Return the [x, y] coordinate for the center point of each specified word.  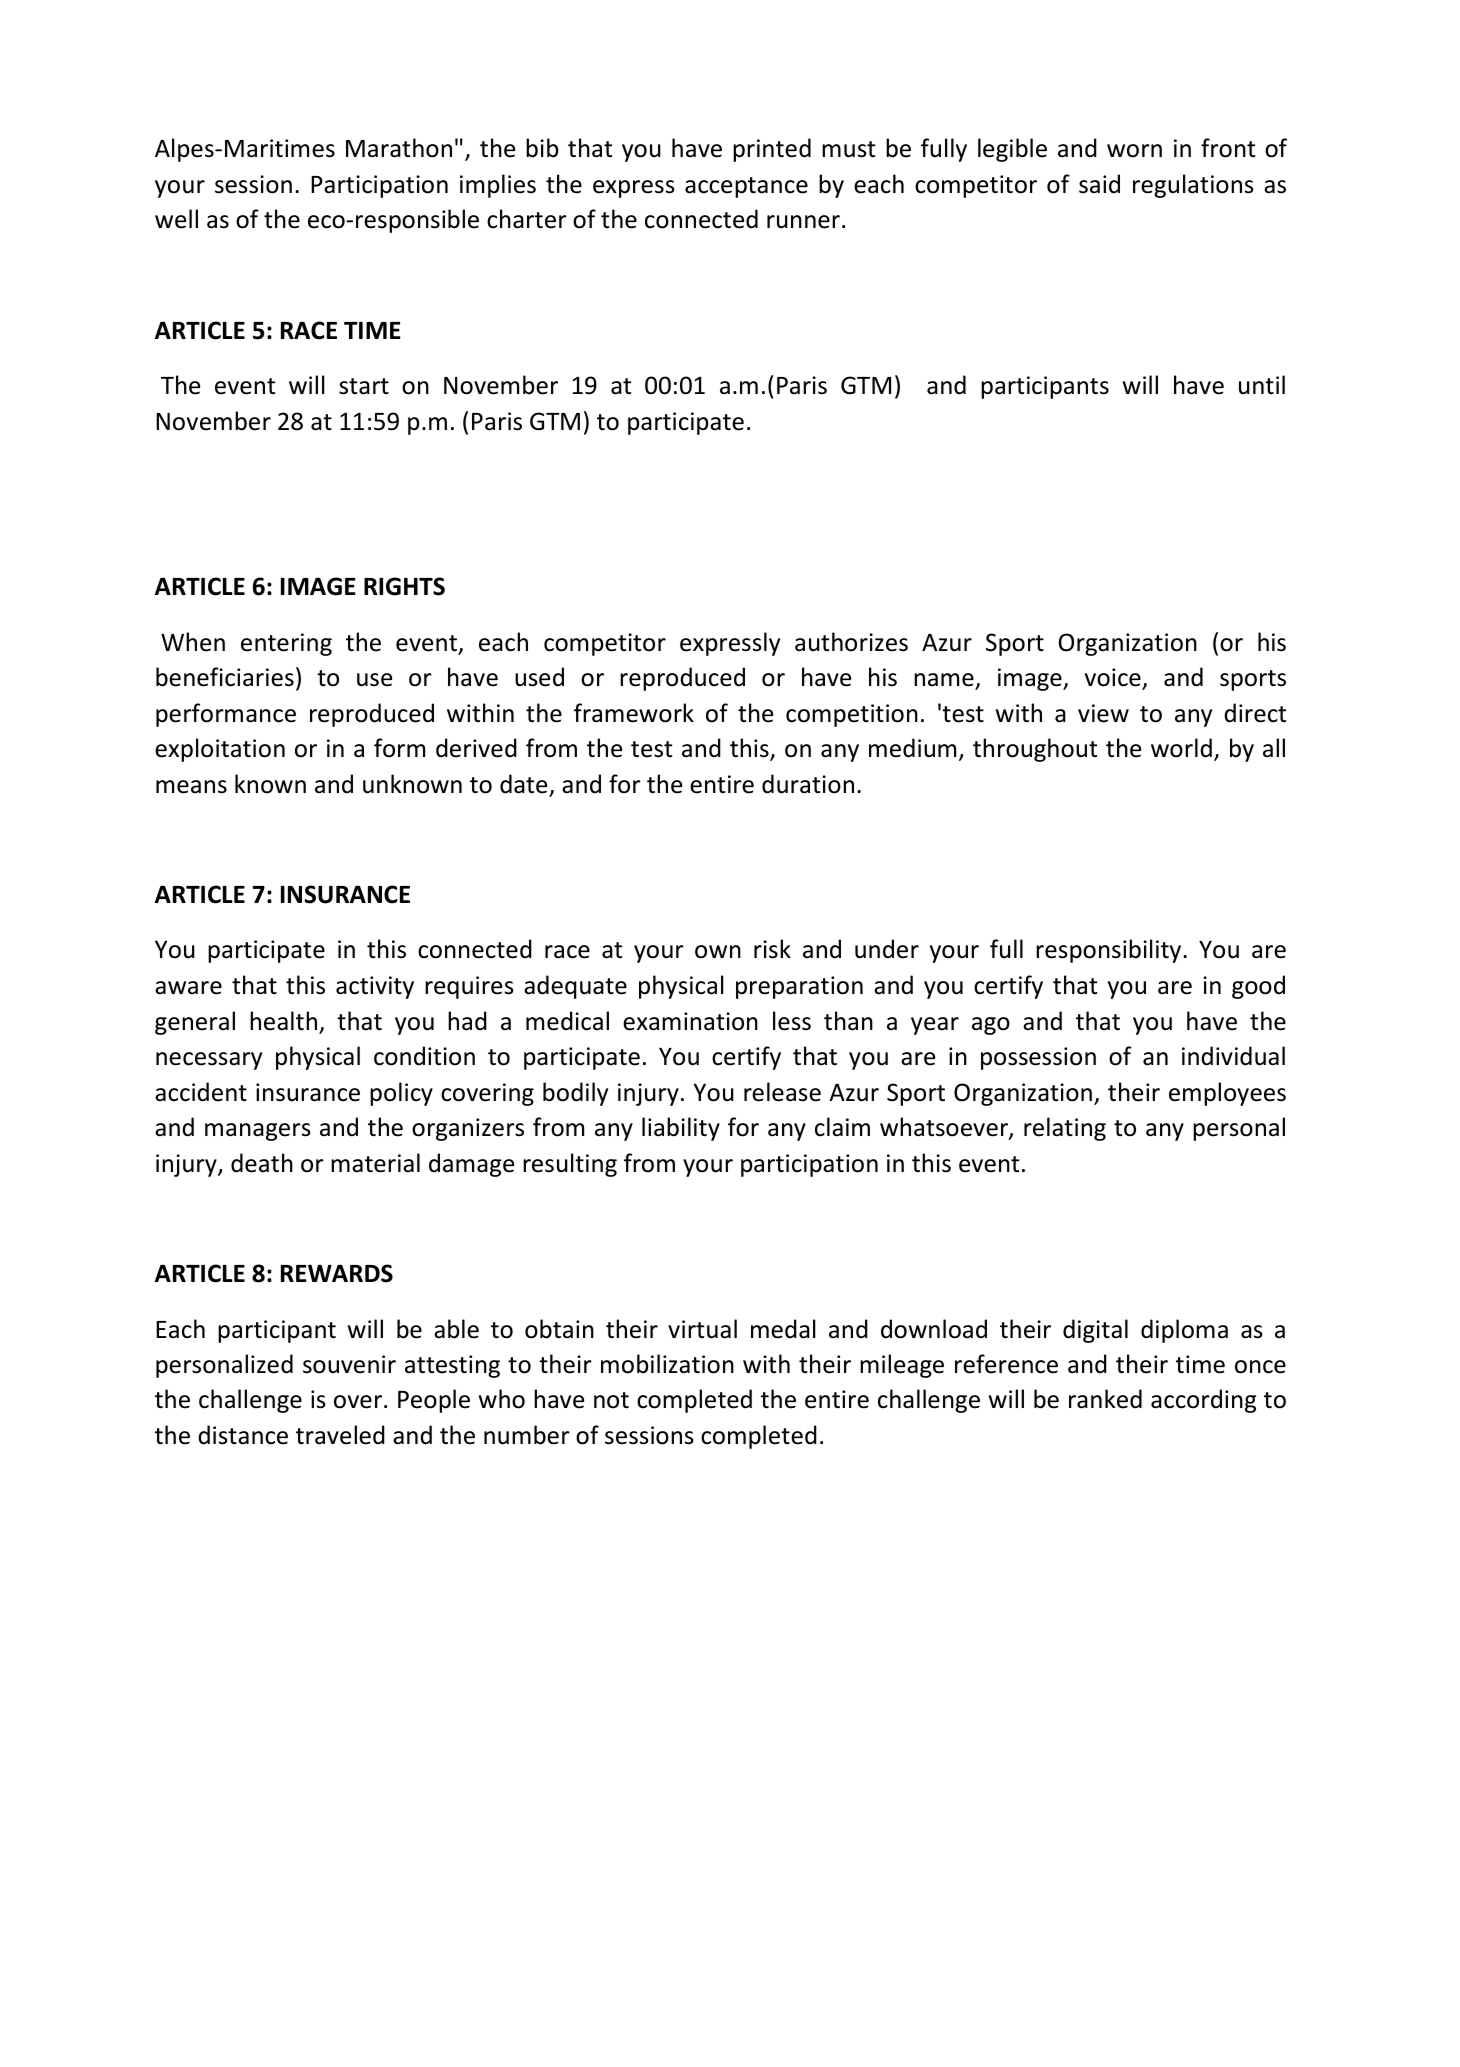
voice [1114, 678]
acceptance [746, 187]
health [283, 1021]
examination [690, 1021]
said [1099, 184]
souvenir [349, 1364]
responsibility [1110, 951]
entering [286, 644]
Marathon [399, 148]
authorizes [851, 642]
